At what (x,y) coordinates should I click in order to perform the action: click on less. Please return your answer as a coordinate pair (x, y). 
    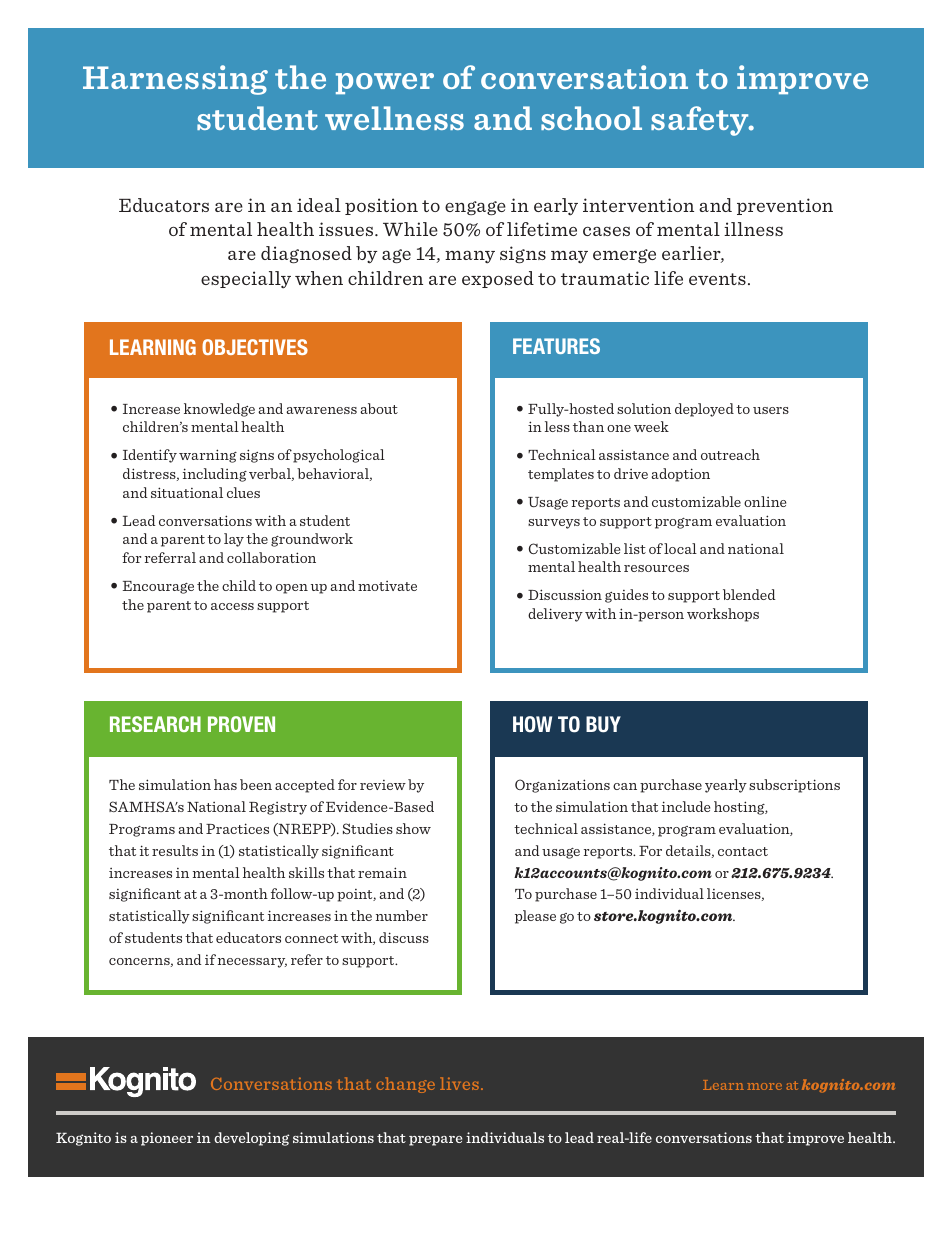
    Looking at the image, I should click on (557, 426).
